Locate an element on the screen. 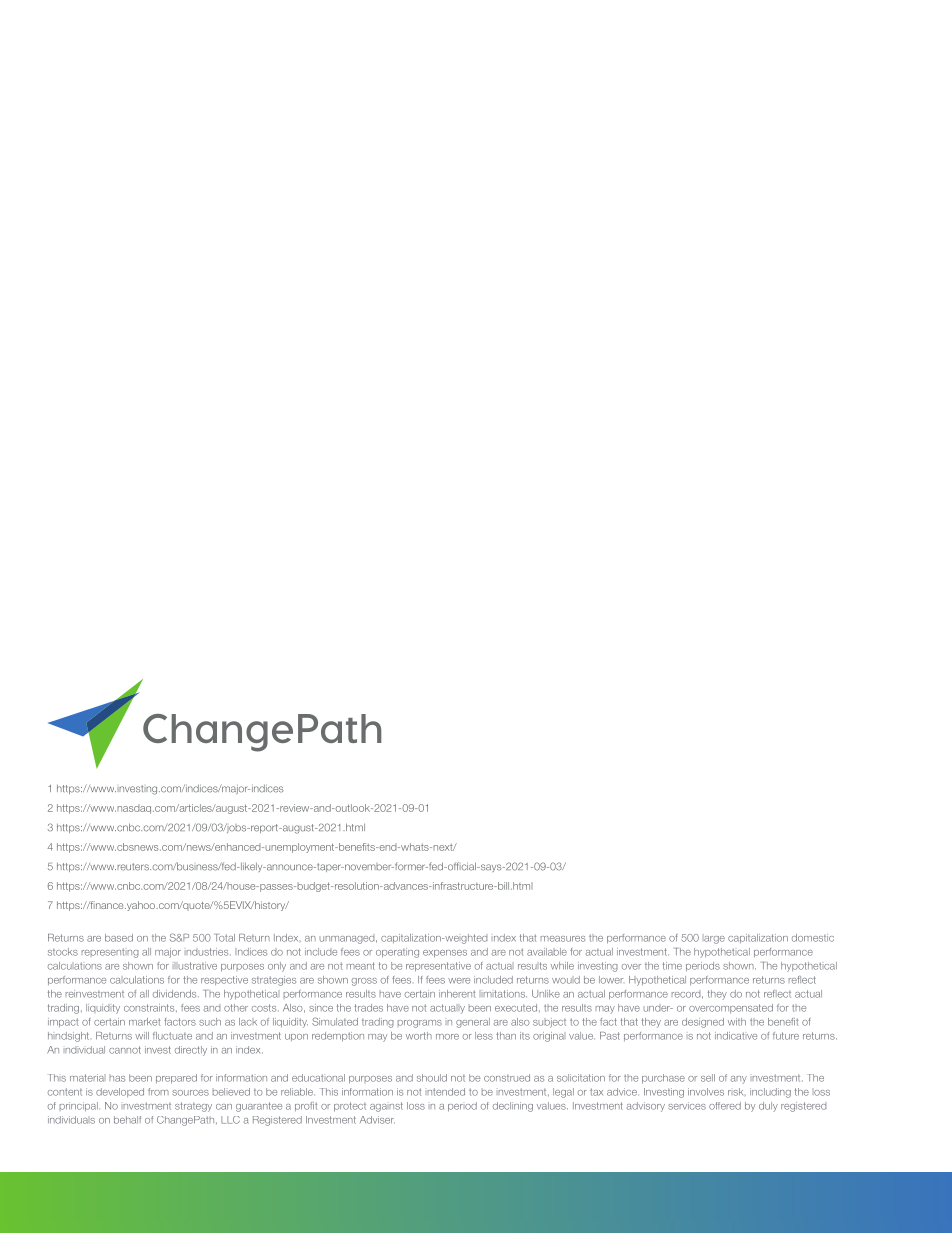 Image resolution: width=952 pixels, height=1233 pixels. behalf is located at coordinates (127, 1120).
